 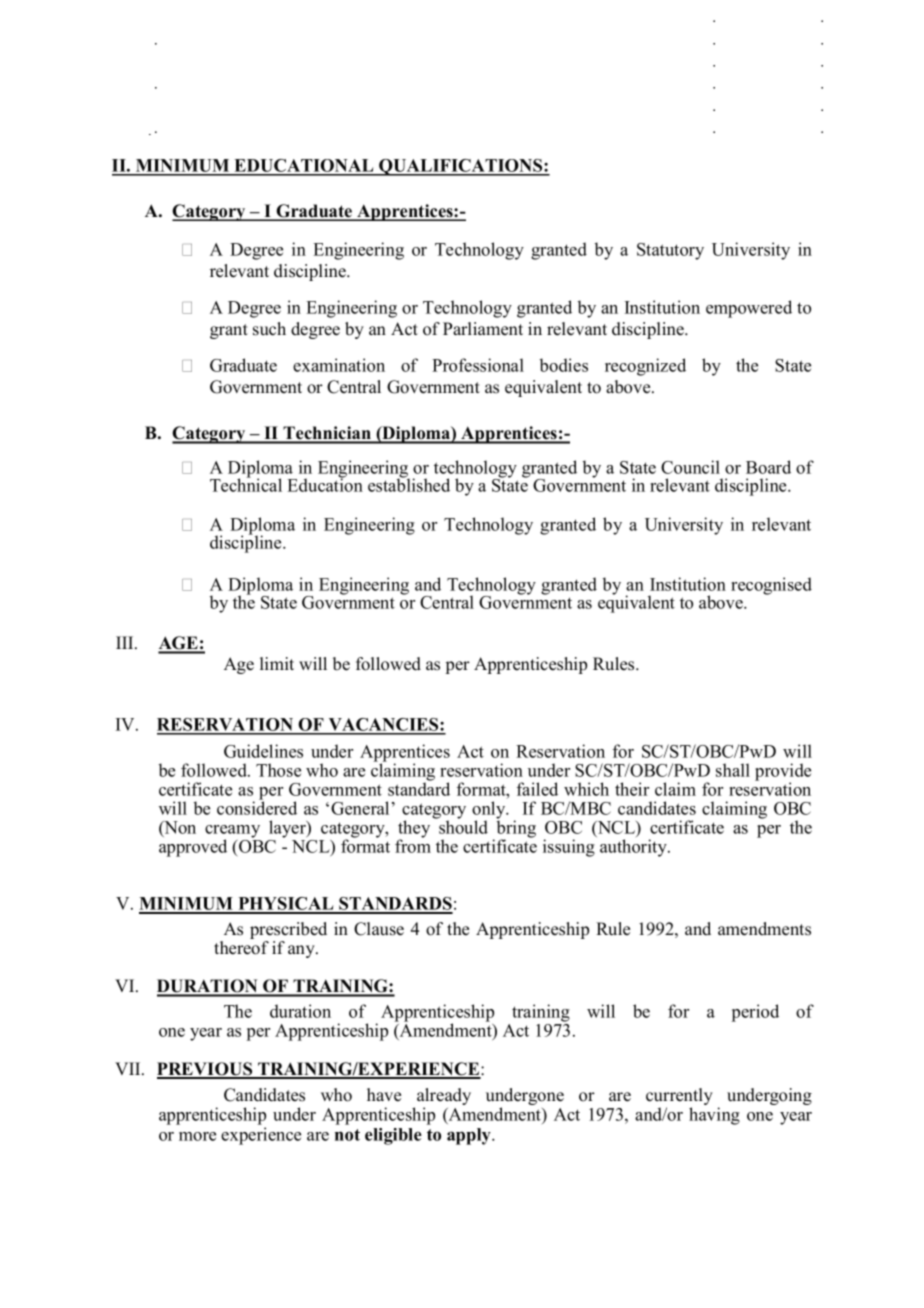 I want to click on Parliament, so click(x=483, y=329).
